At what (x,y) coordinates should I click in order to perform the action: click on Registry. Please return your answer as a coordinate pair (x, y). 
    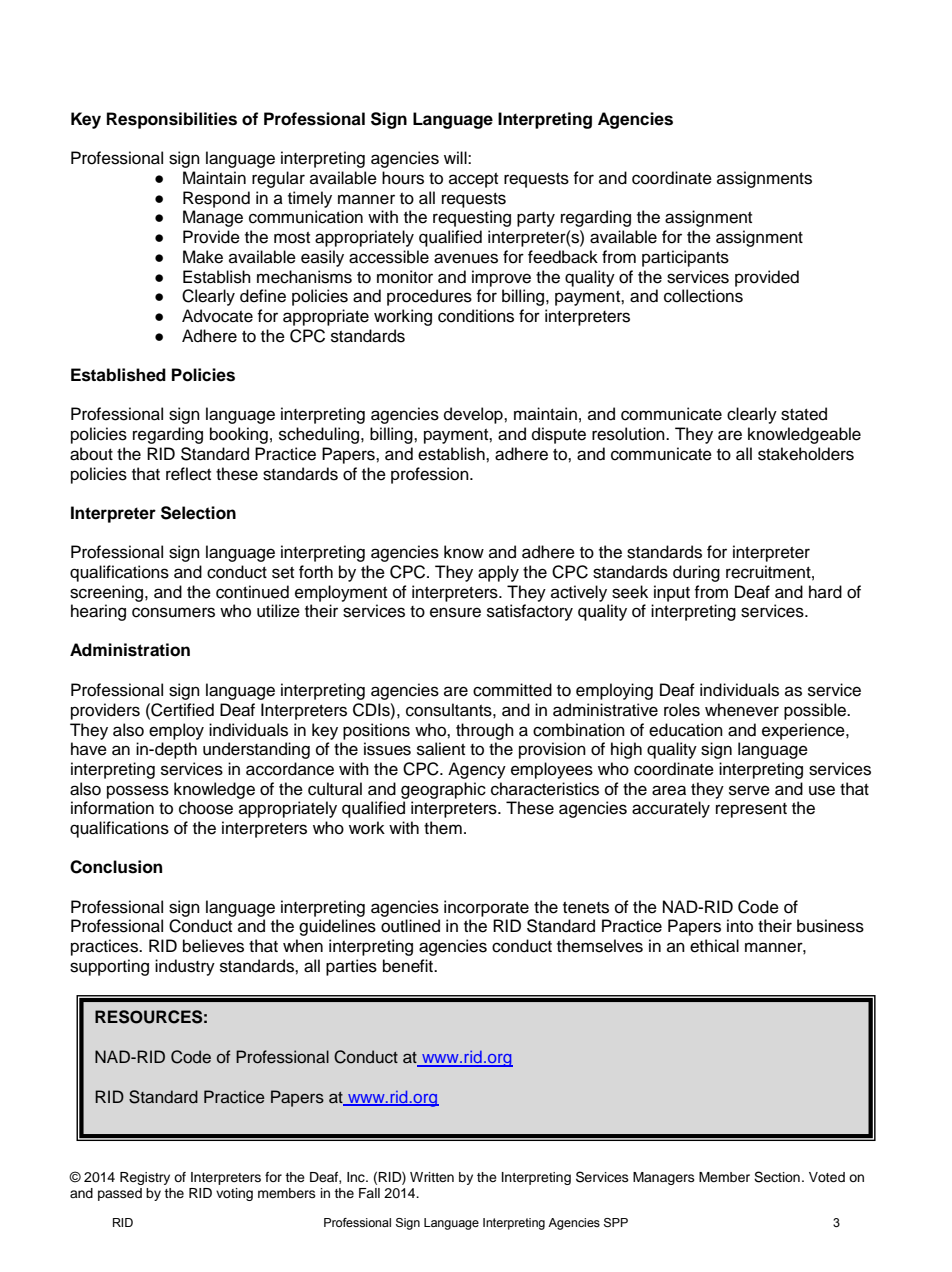
    Looking at the image, I should click on (145, 1178).
